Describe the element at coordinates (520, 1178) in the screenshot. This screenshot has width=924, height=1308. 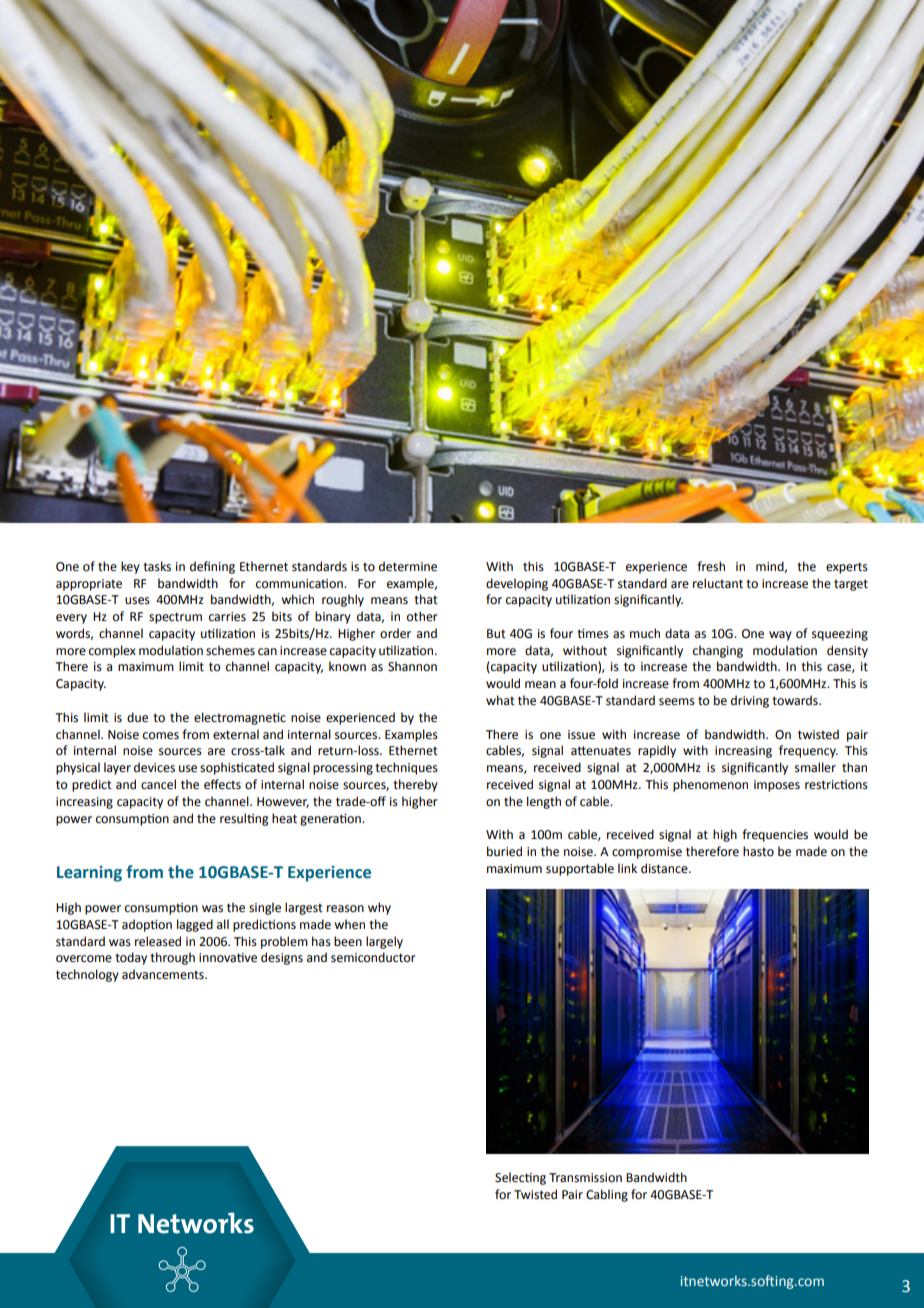
I see `Selecting` at that location.
